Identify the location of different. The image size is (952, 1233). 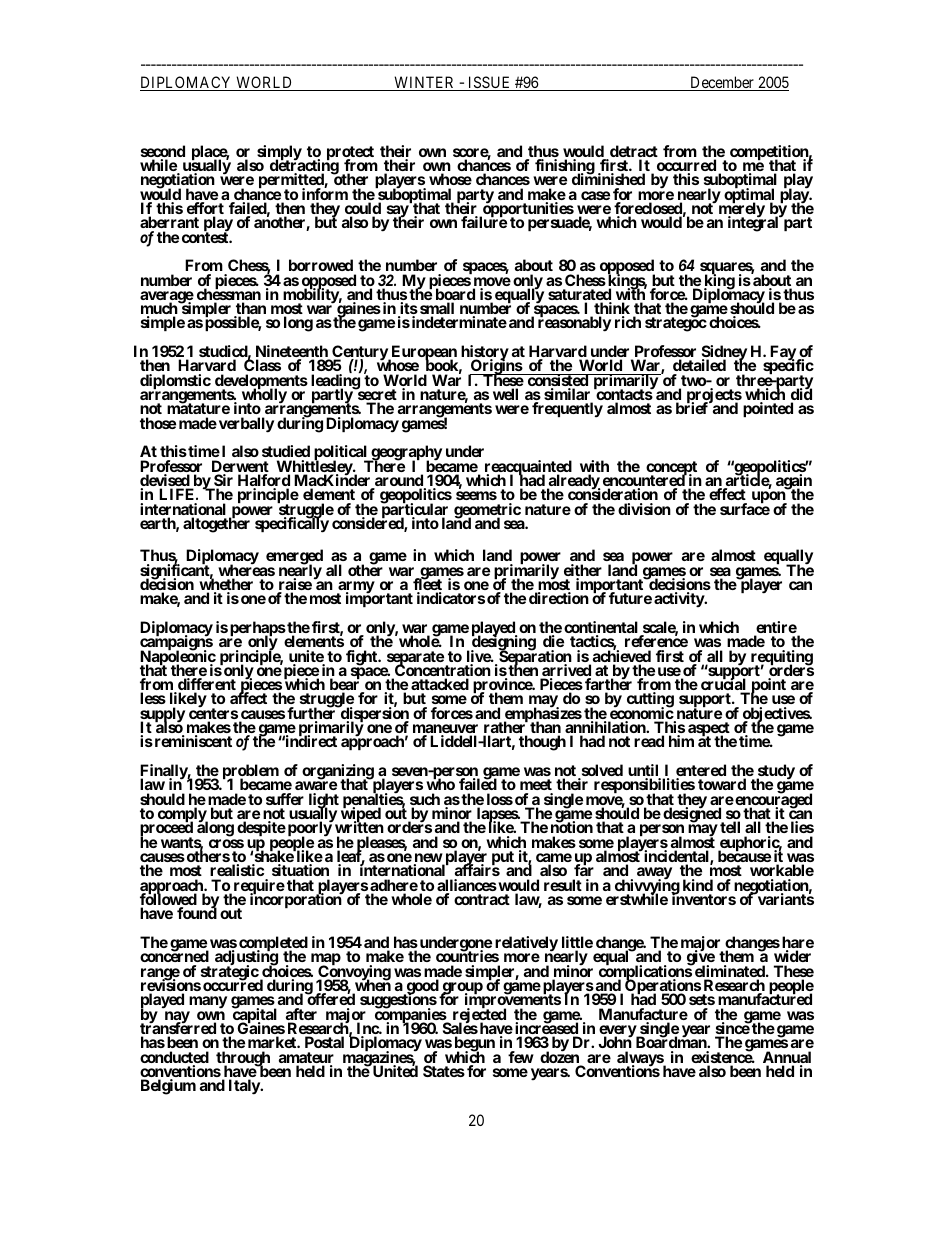
(206, 685).
